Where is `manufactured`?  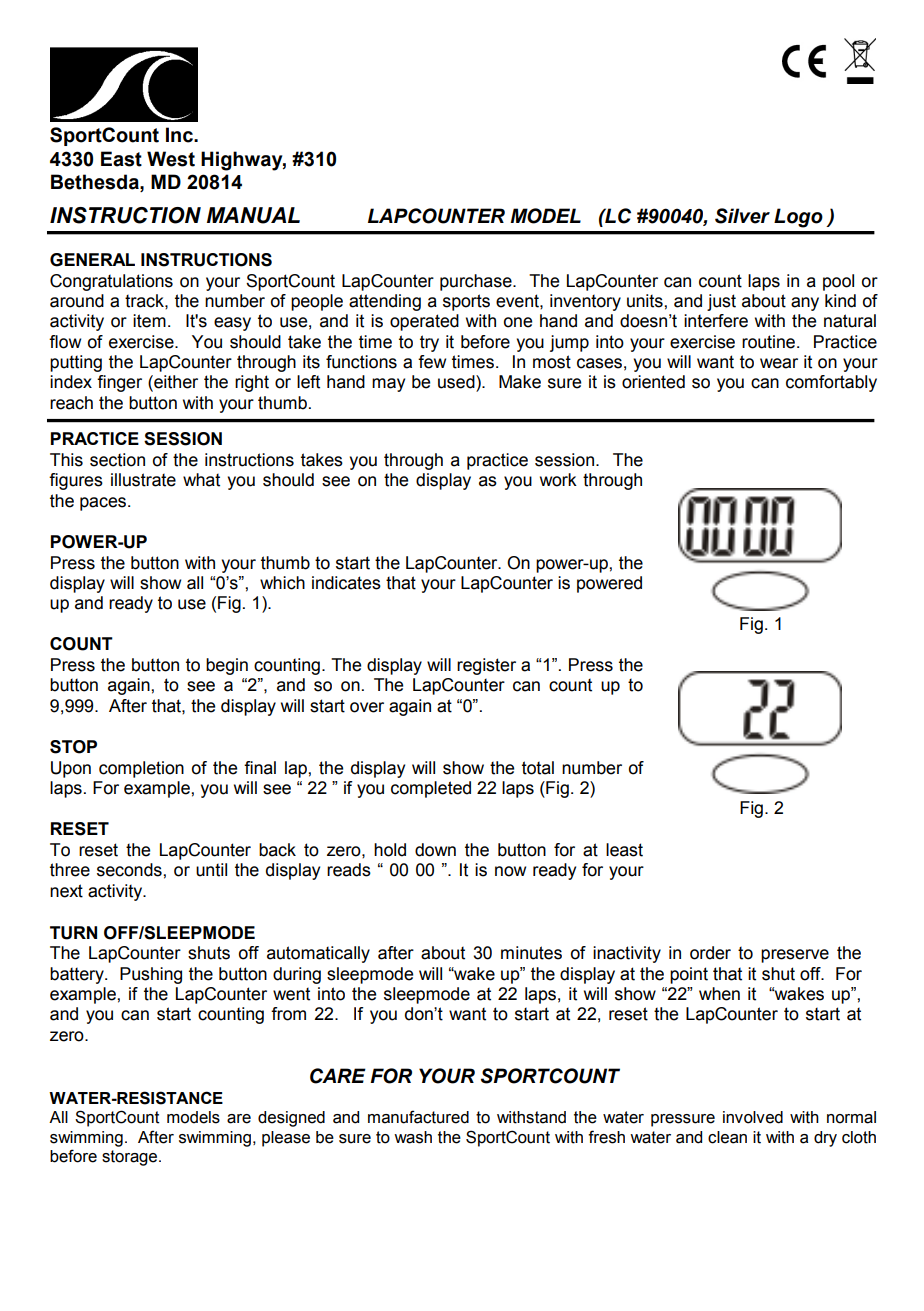
manufactured is located at coordinates (418, 1117).
